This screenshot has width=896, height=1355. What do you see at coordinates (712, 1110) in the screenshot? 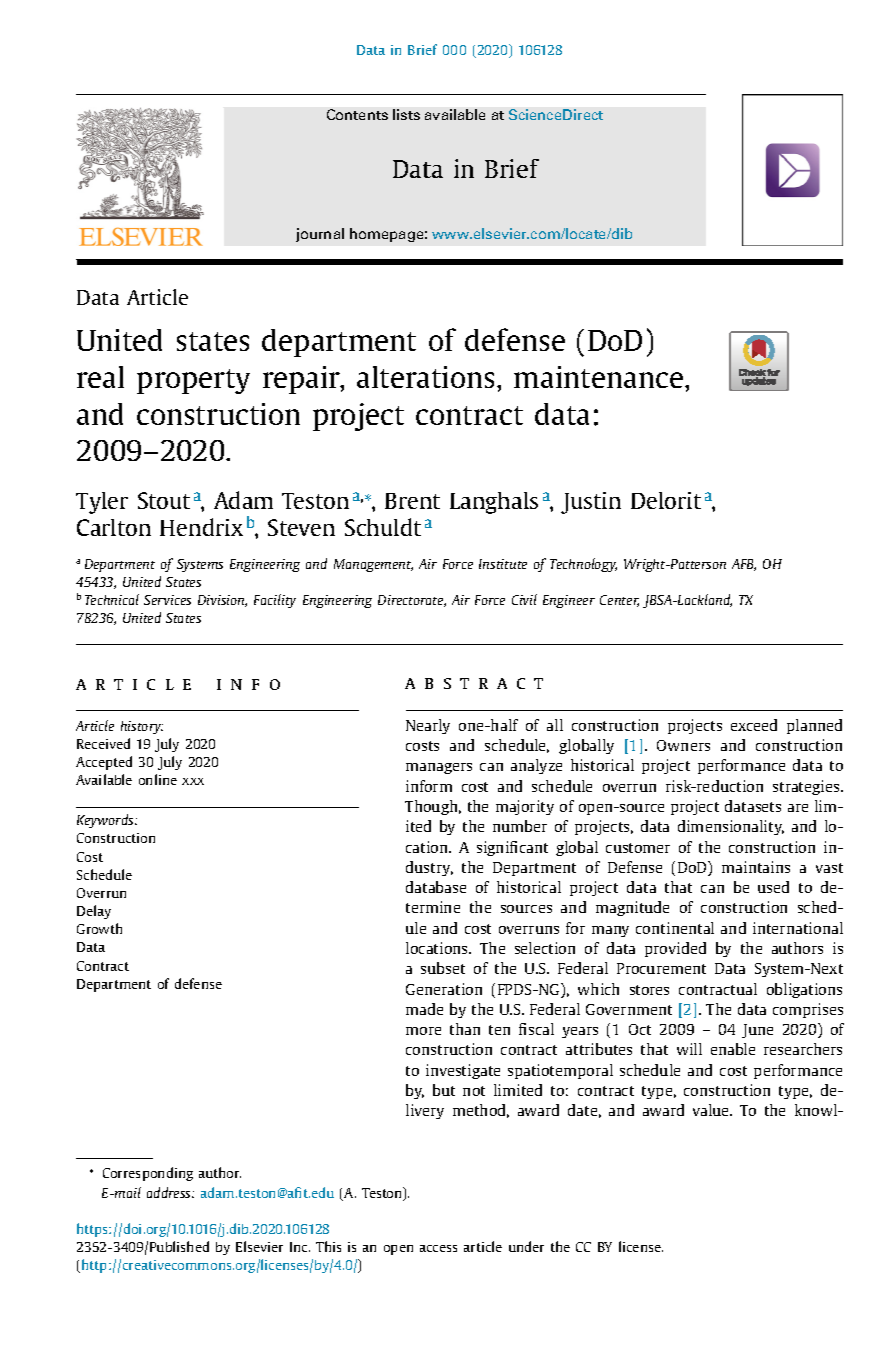
I see `value` at bounding box center [712, 1110].
